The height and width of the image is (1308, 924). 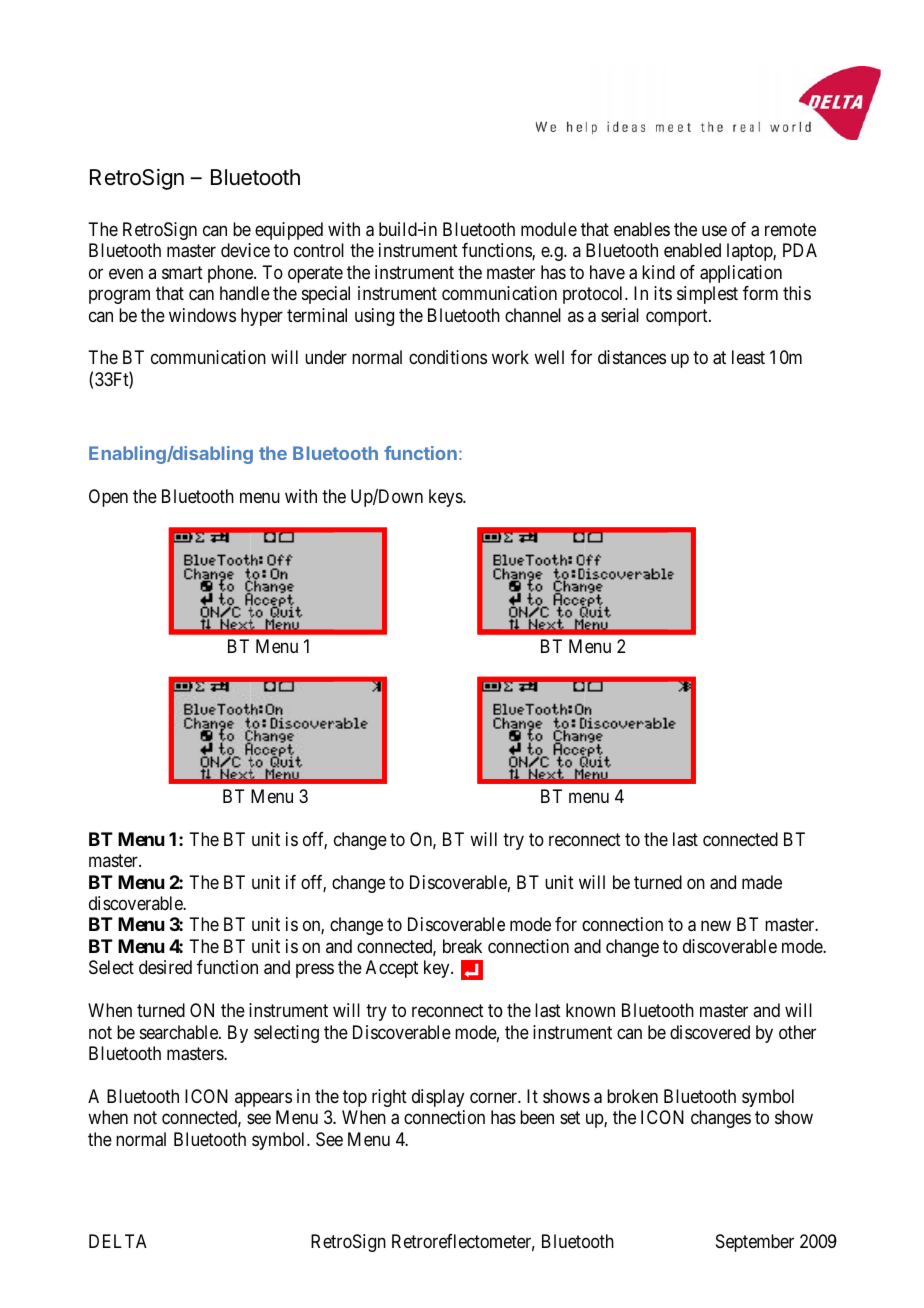 I want to click on build, so click(x=398, y=229).
